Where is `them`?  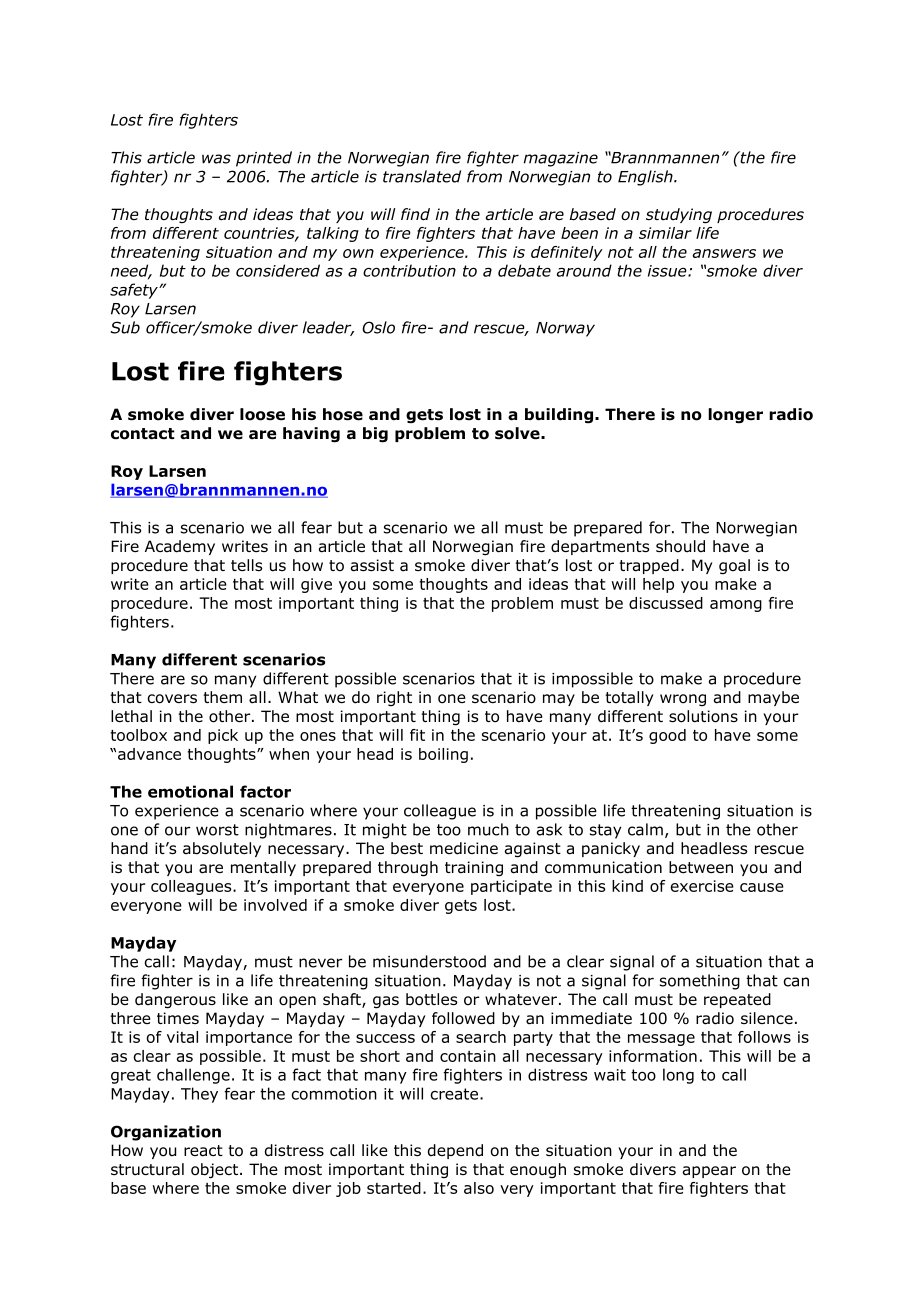 them is located at coordinates (222, 697).
